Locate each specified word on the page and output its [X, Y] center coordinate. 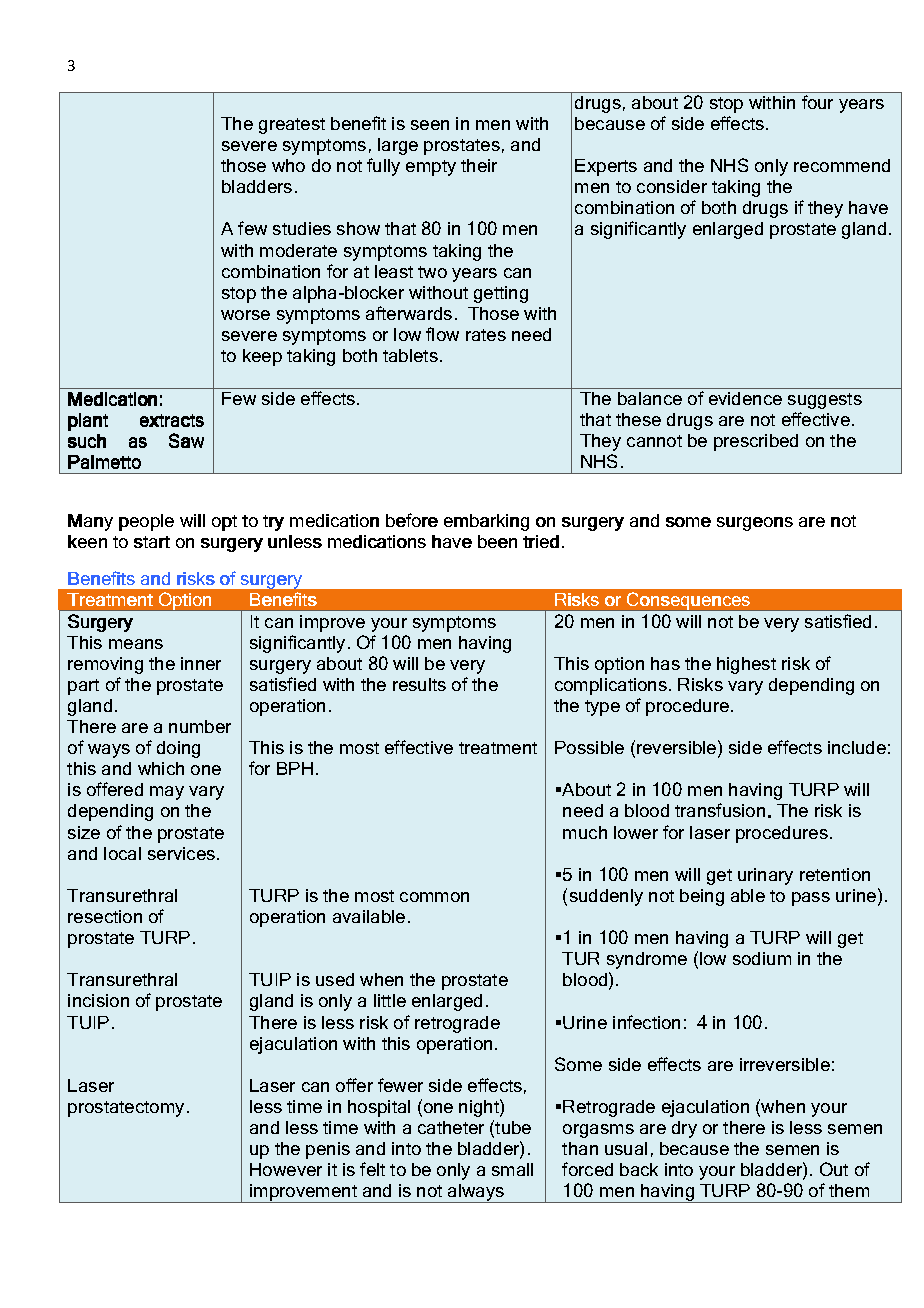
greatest [292, 126]
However [286, 1169]
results [419, 684]
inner [201, 663]
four [817, 102]
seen [430, 125]
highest [746, 665]
